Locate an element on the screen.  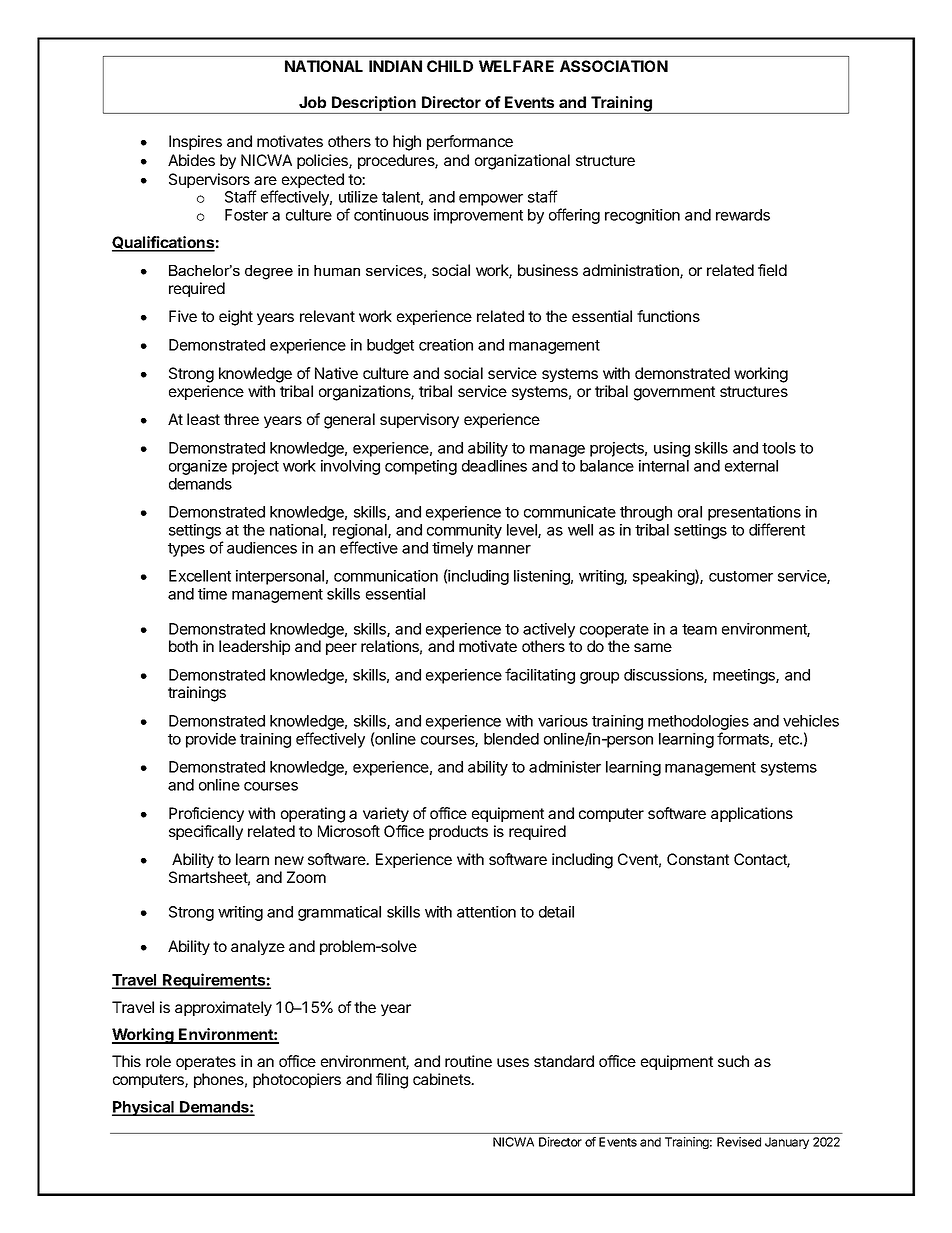
routine is located at coordinates (468, 1061).
